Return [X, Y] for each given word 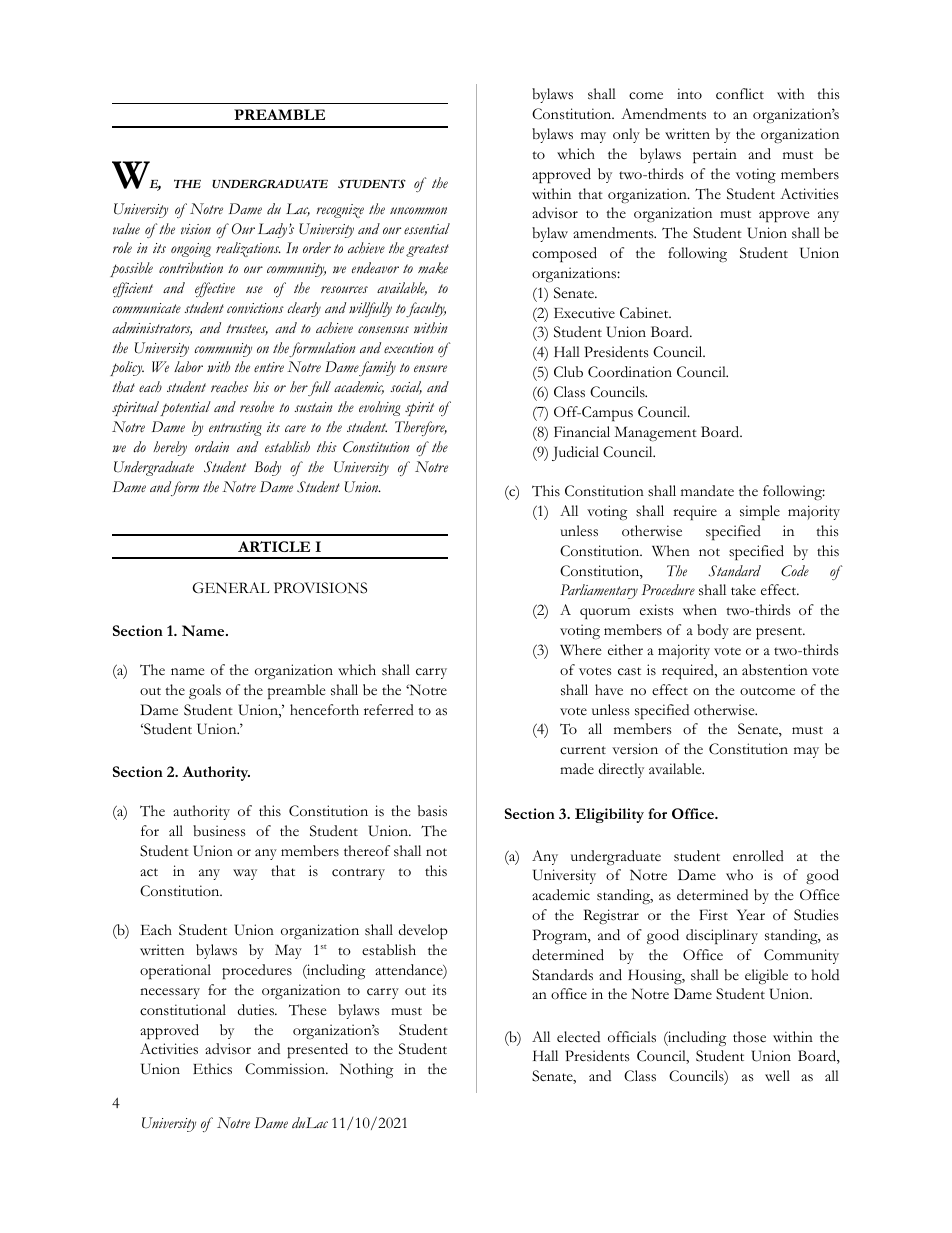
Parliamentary [599, 591]
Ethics [212, 1069]
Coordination [630, 372]
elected [578, 1037]
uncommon [418, 210]
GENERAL [231, 587]
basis [432, 811]
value [126, 229]
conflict [740, 94]
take [743, 589]
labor [188, 366]
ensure [430, 368]
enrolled [758, 855]
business [219, 831]
